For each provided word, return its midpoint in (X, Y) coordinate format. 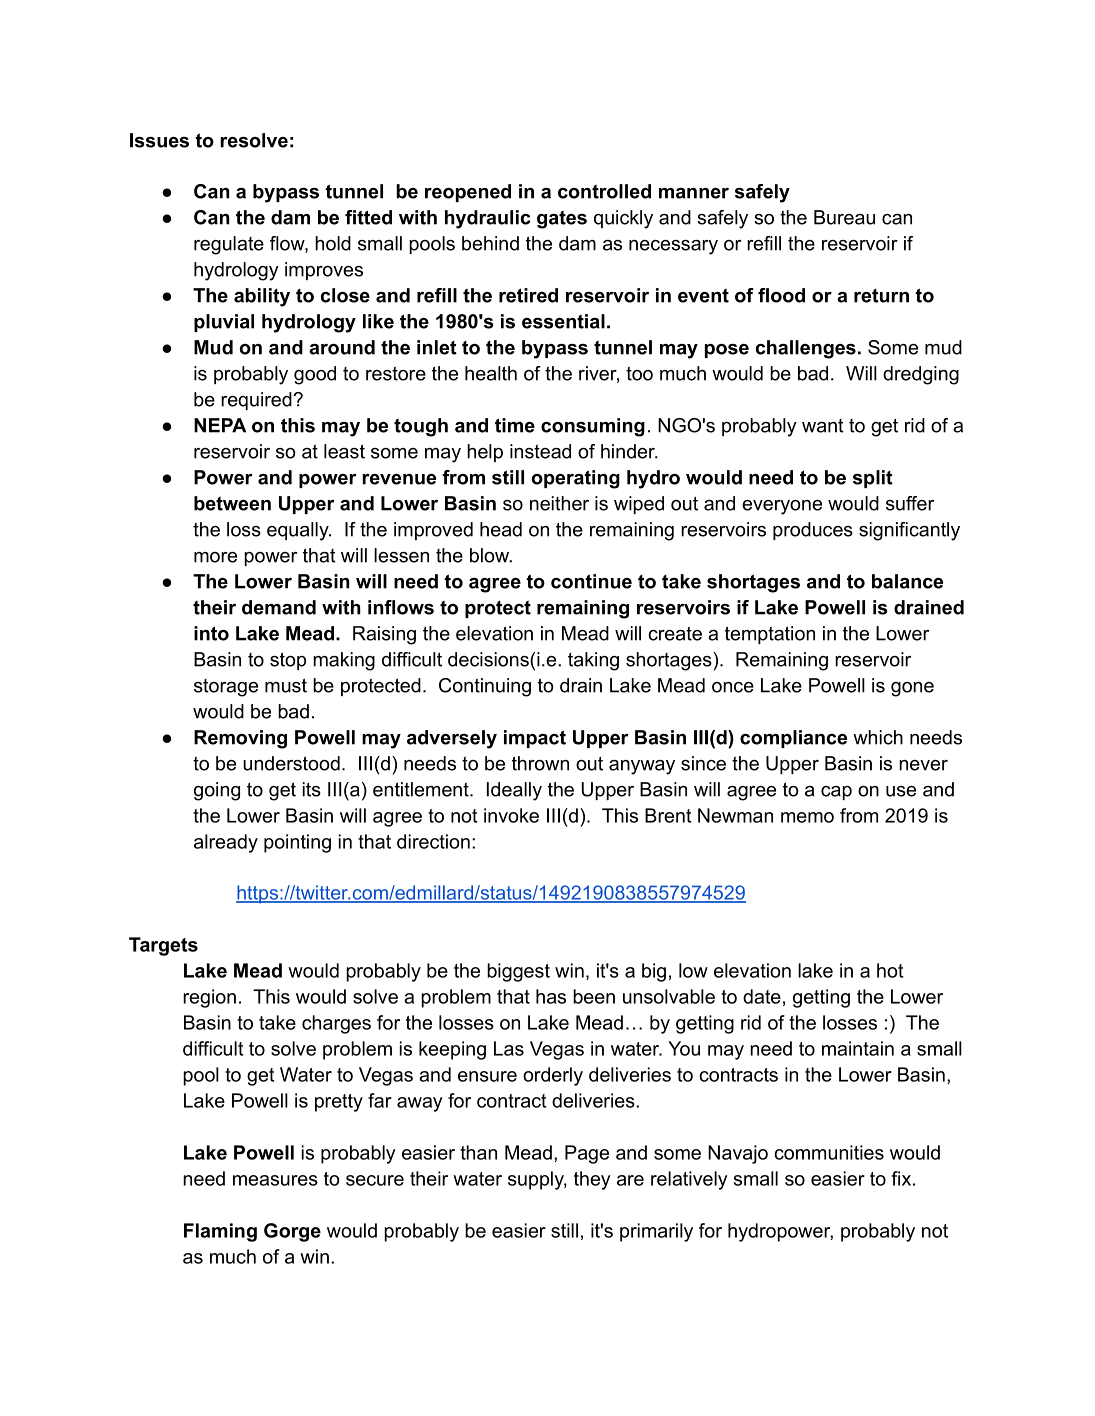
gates (562, 219)
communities (829, 1152)
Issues (159, 140)
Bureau (844, 217)
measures (275, 1180)
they (592, 1180)
